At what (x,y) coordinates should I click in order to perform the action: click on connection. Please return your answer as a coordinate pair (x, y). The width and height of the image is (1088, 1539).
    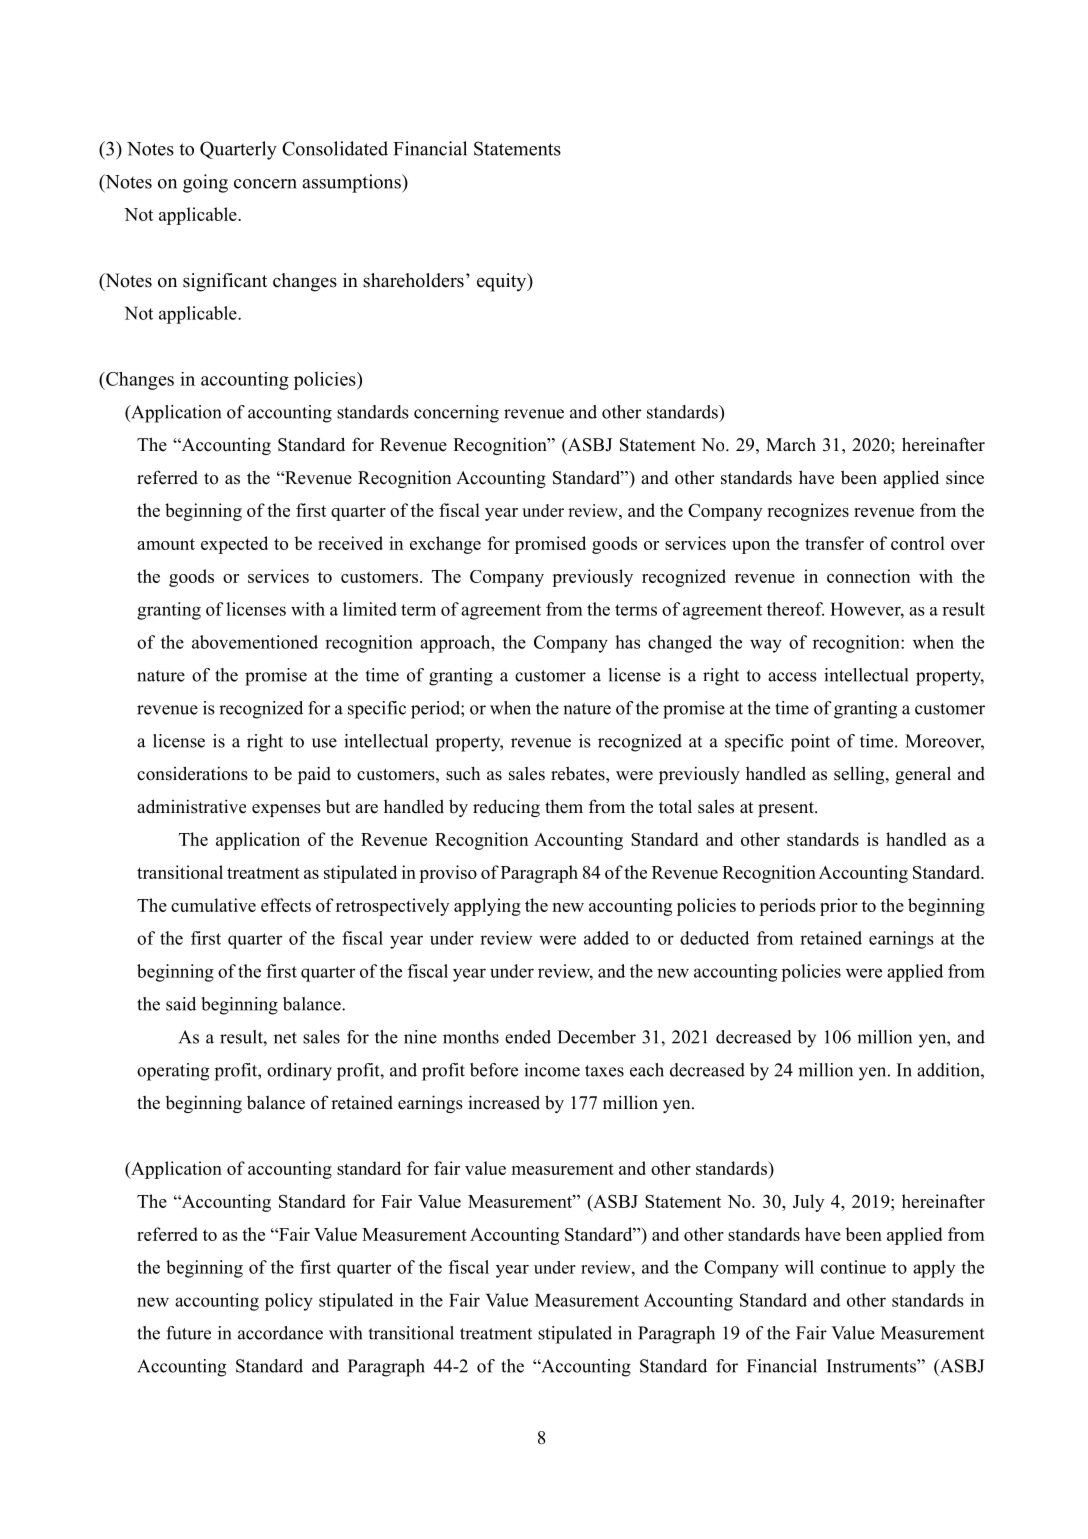
    Looking at the image, I should click on (868, 576).
